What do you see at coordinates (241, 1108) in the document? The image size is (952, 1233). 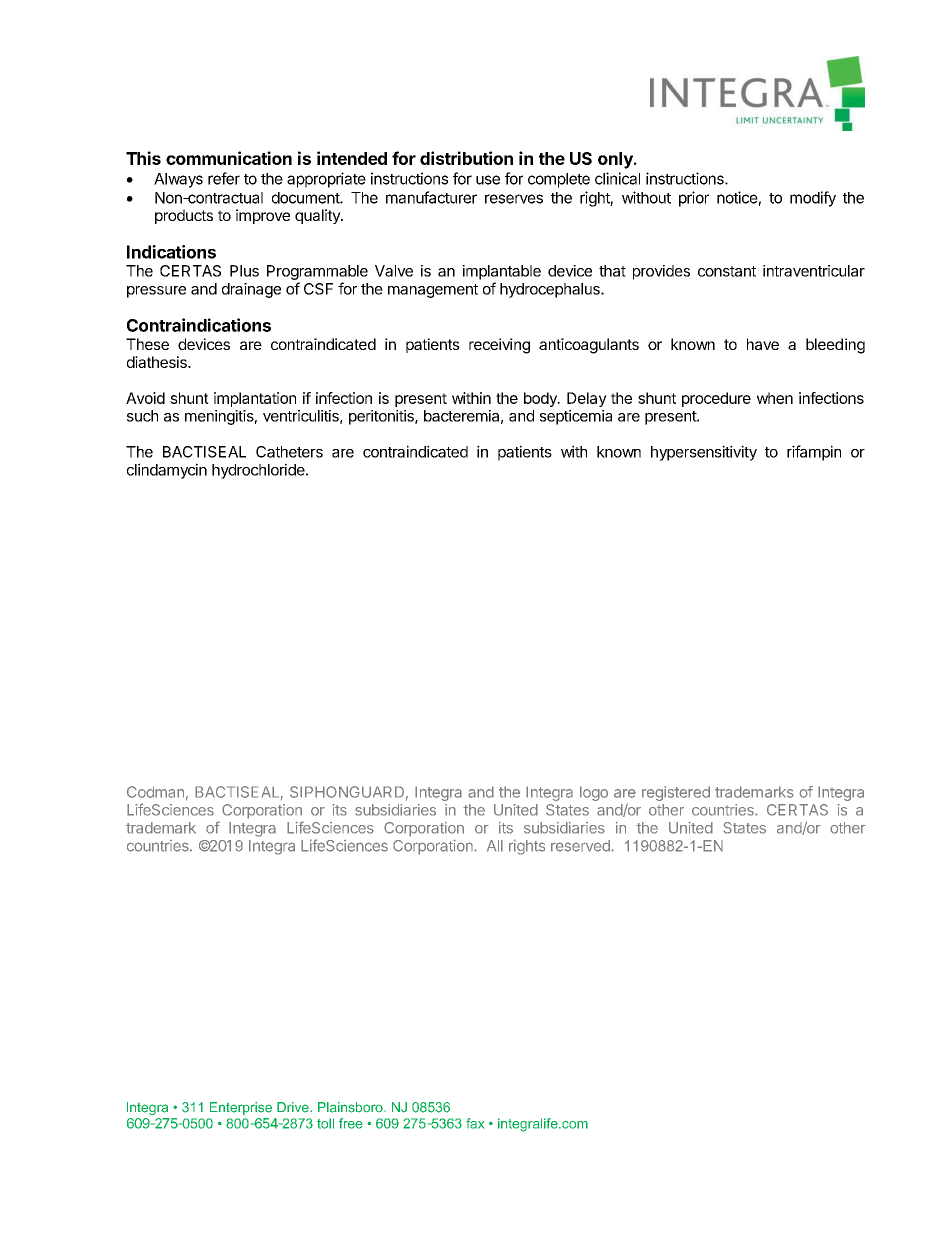 I see `Enterprise` at bounding box center [241, 1108].
